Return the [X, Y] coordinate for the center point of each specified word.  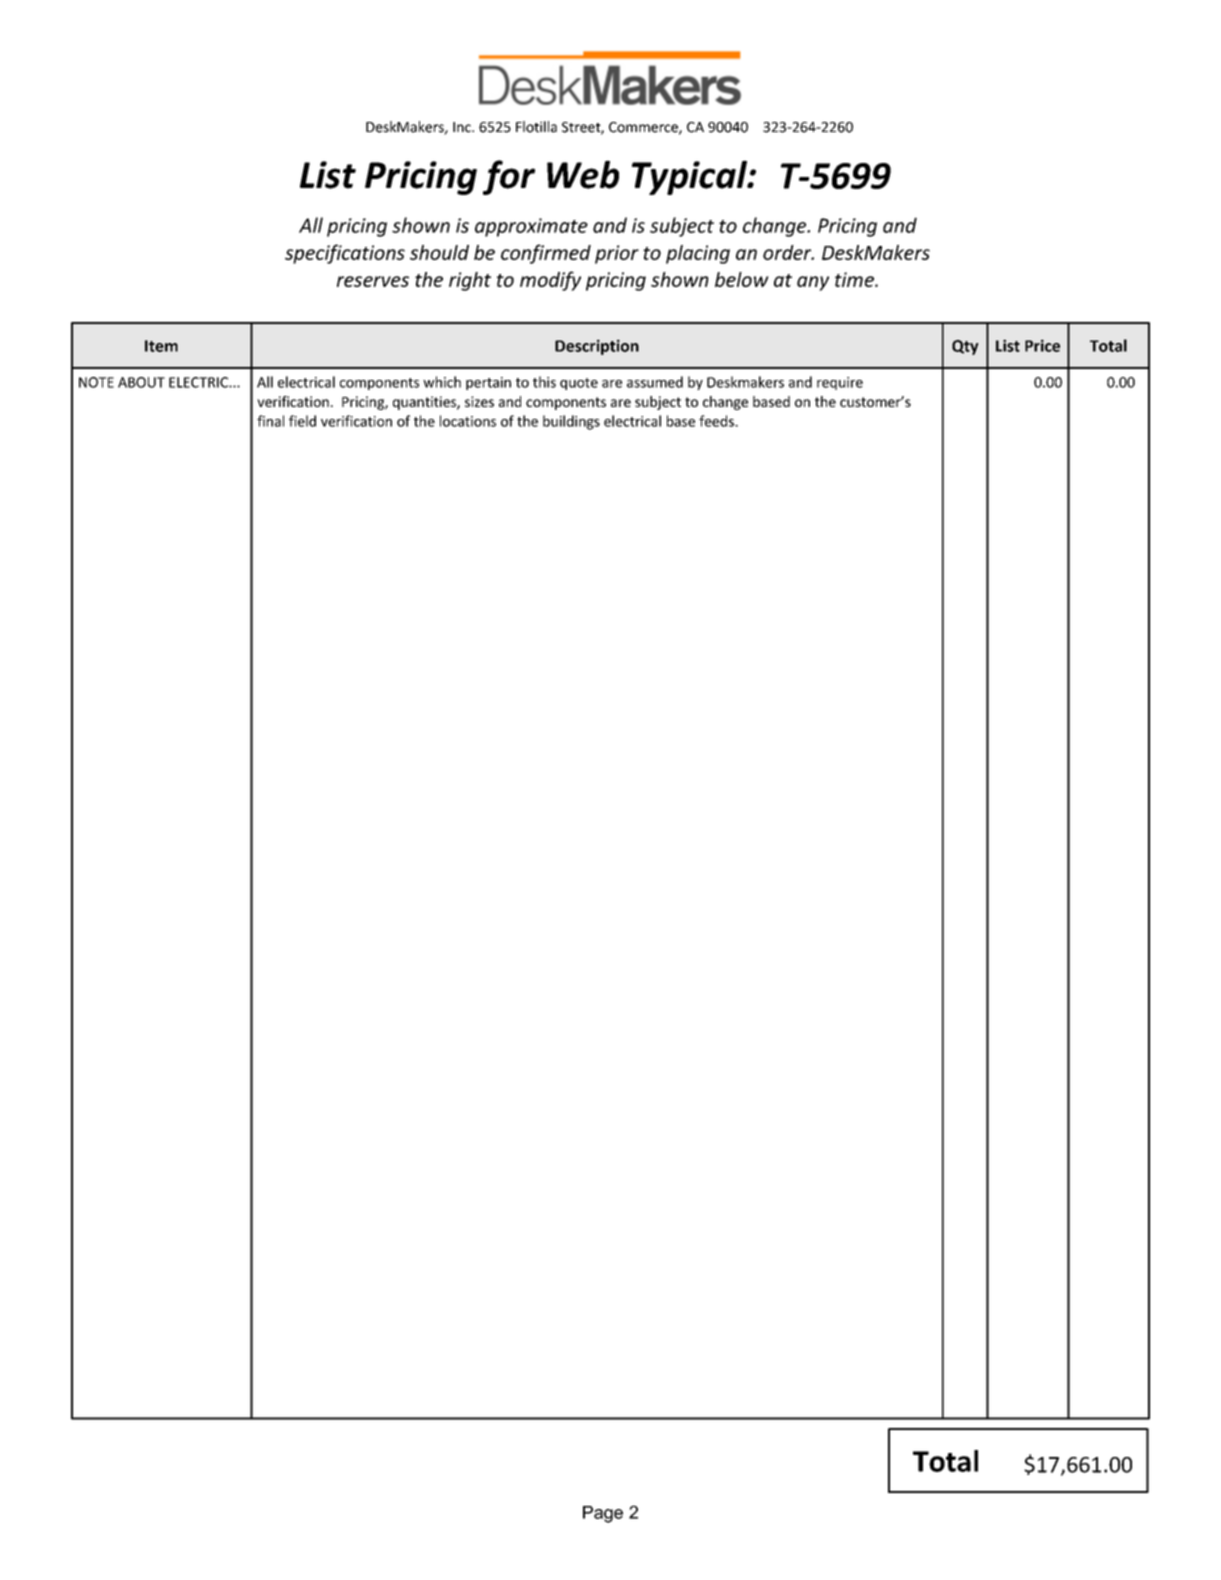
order [788, 252]
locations [468, 421]
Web [583, 174]
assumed [655, 382]
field [302, 421]
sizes [479, 401]
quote [579, 384]
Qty [965, 347]
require [840, 383]
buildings [571, 422]
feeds [717, 421]
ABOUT [141, 382]
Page [603, 1514]
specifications [345, 254]
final [270, 421]
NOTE [96, 382]
